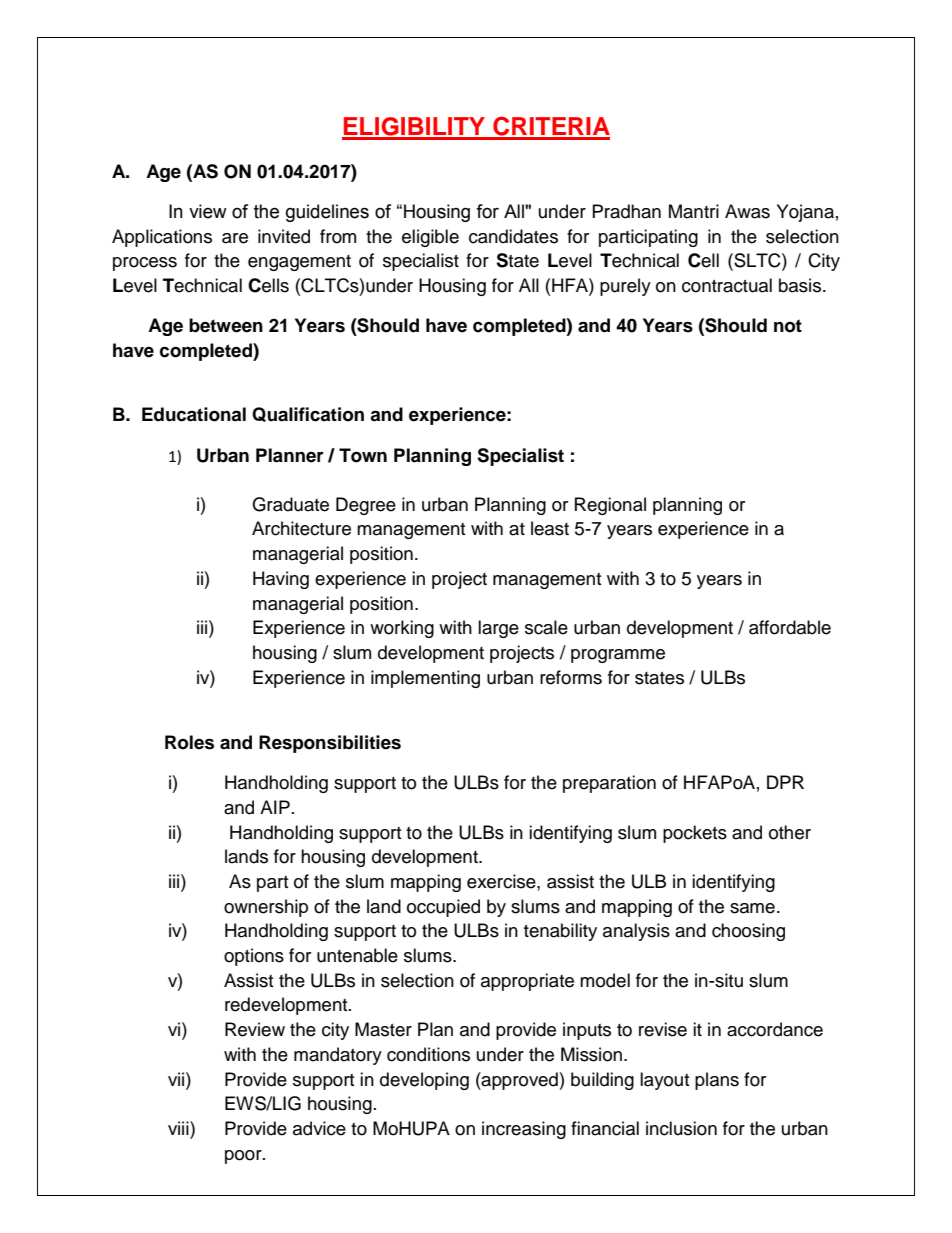  I want to click on contractual, so click(727, 285).
